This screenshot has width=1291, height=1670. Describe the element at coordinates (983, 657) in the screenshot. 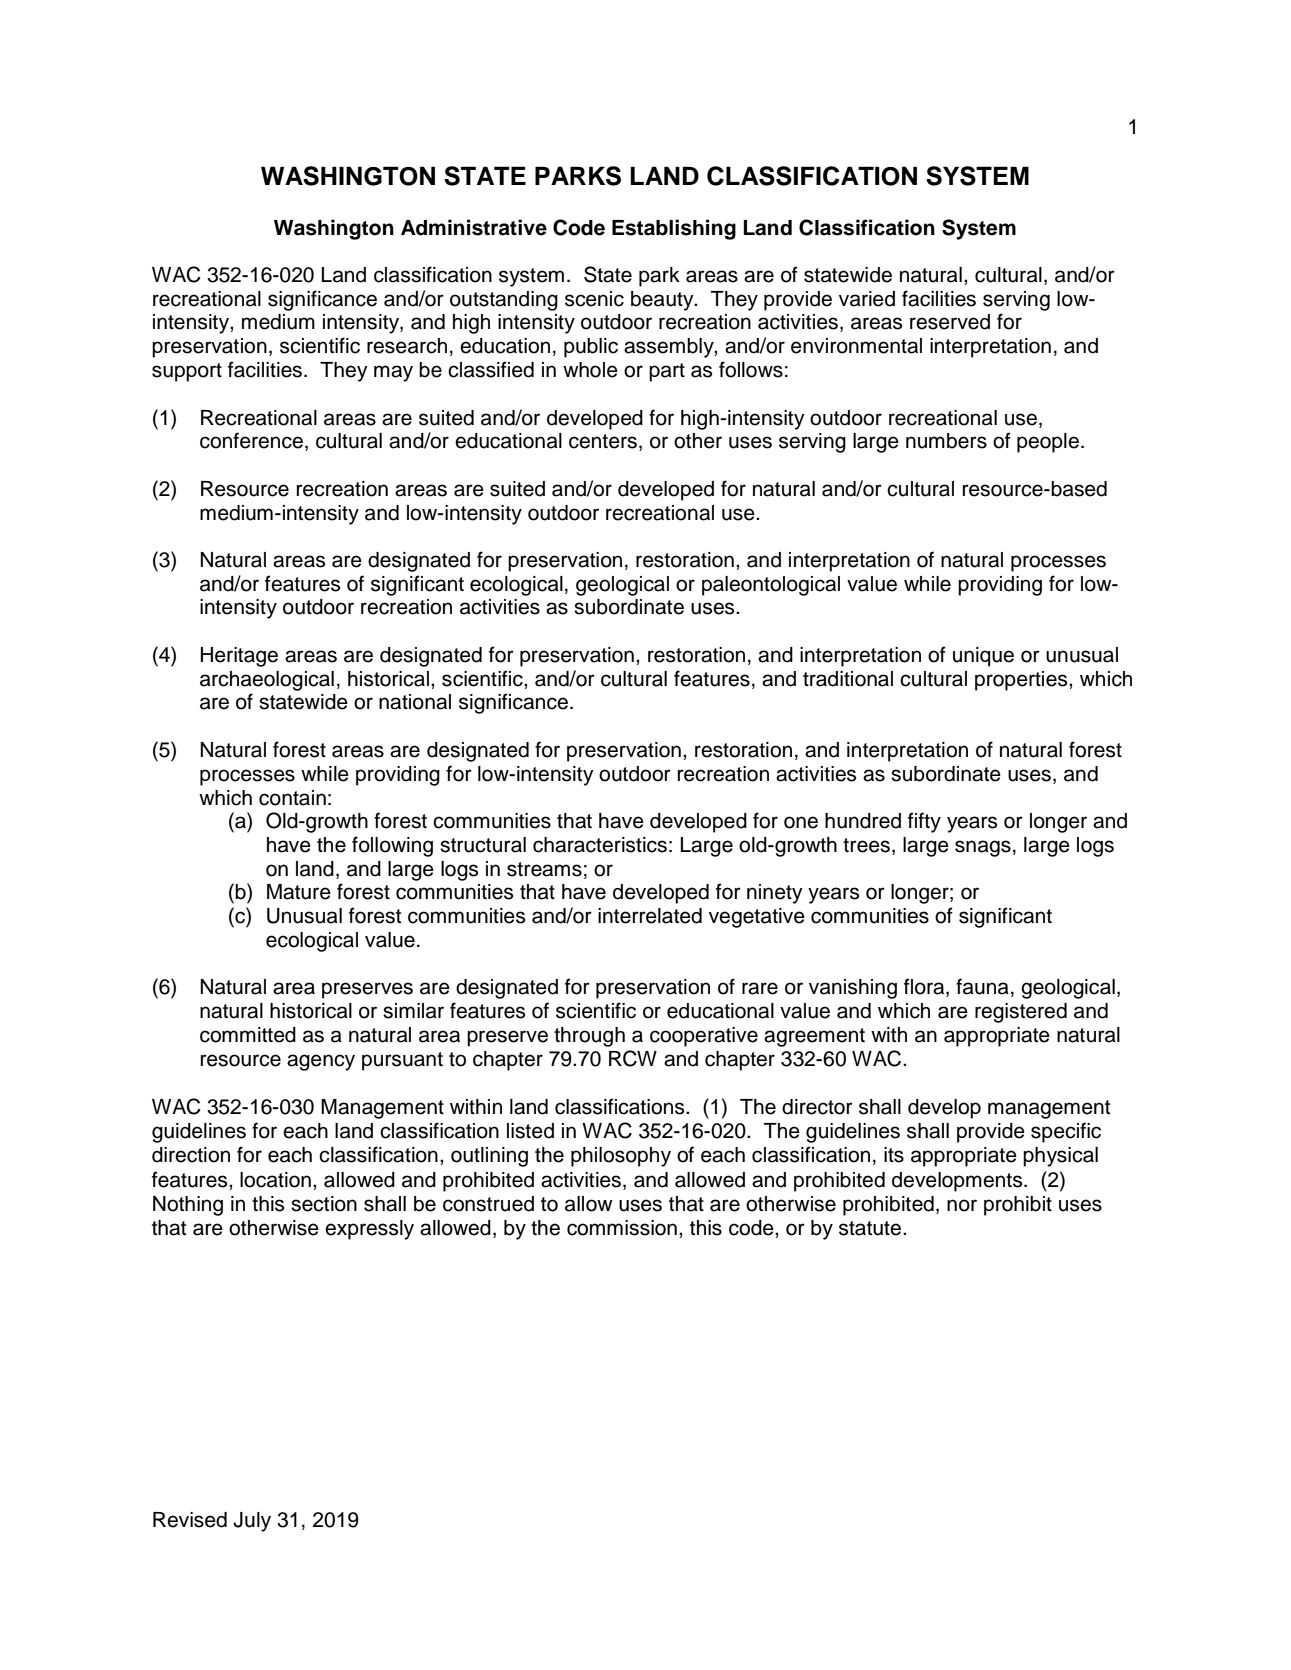

I see `unique` at that location.
